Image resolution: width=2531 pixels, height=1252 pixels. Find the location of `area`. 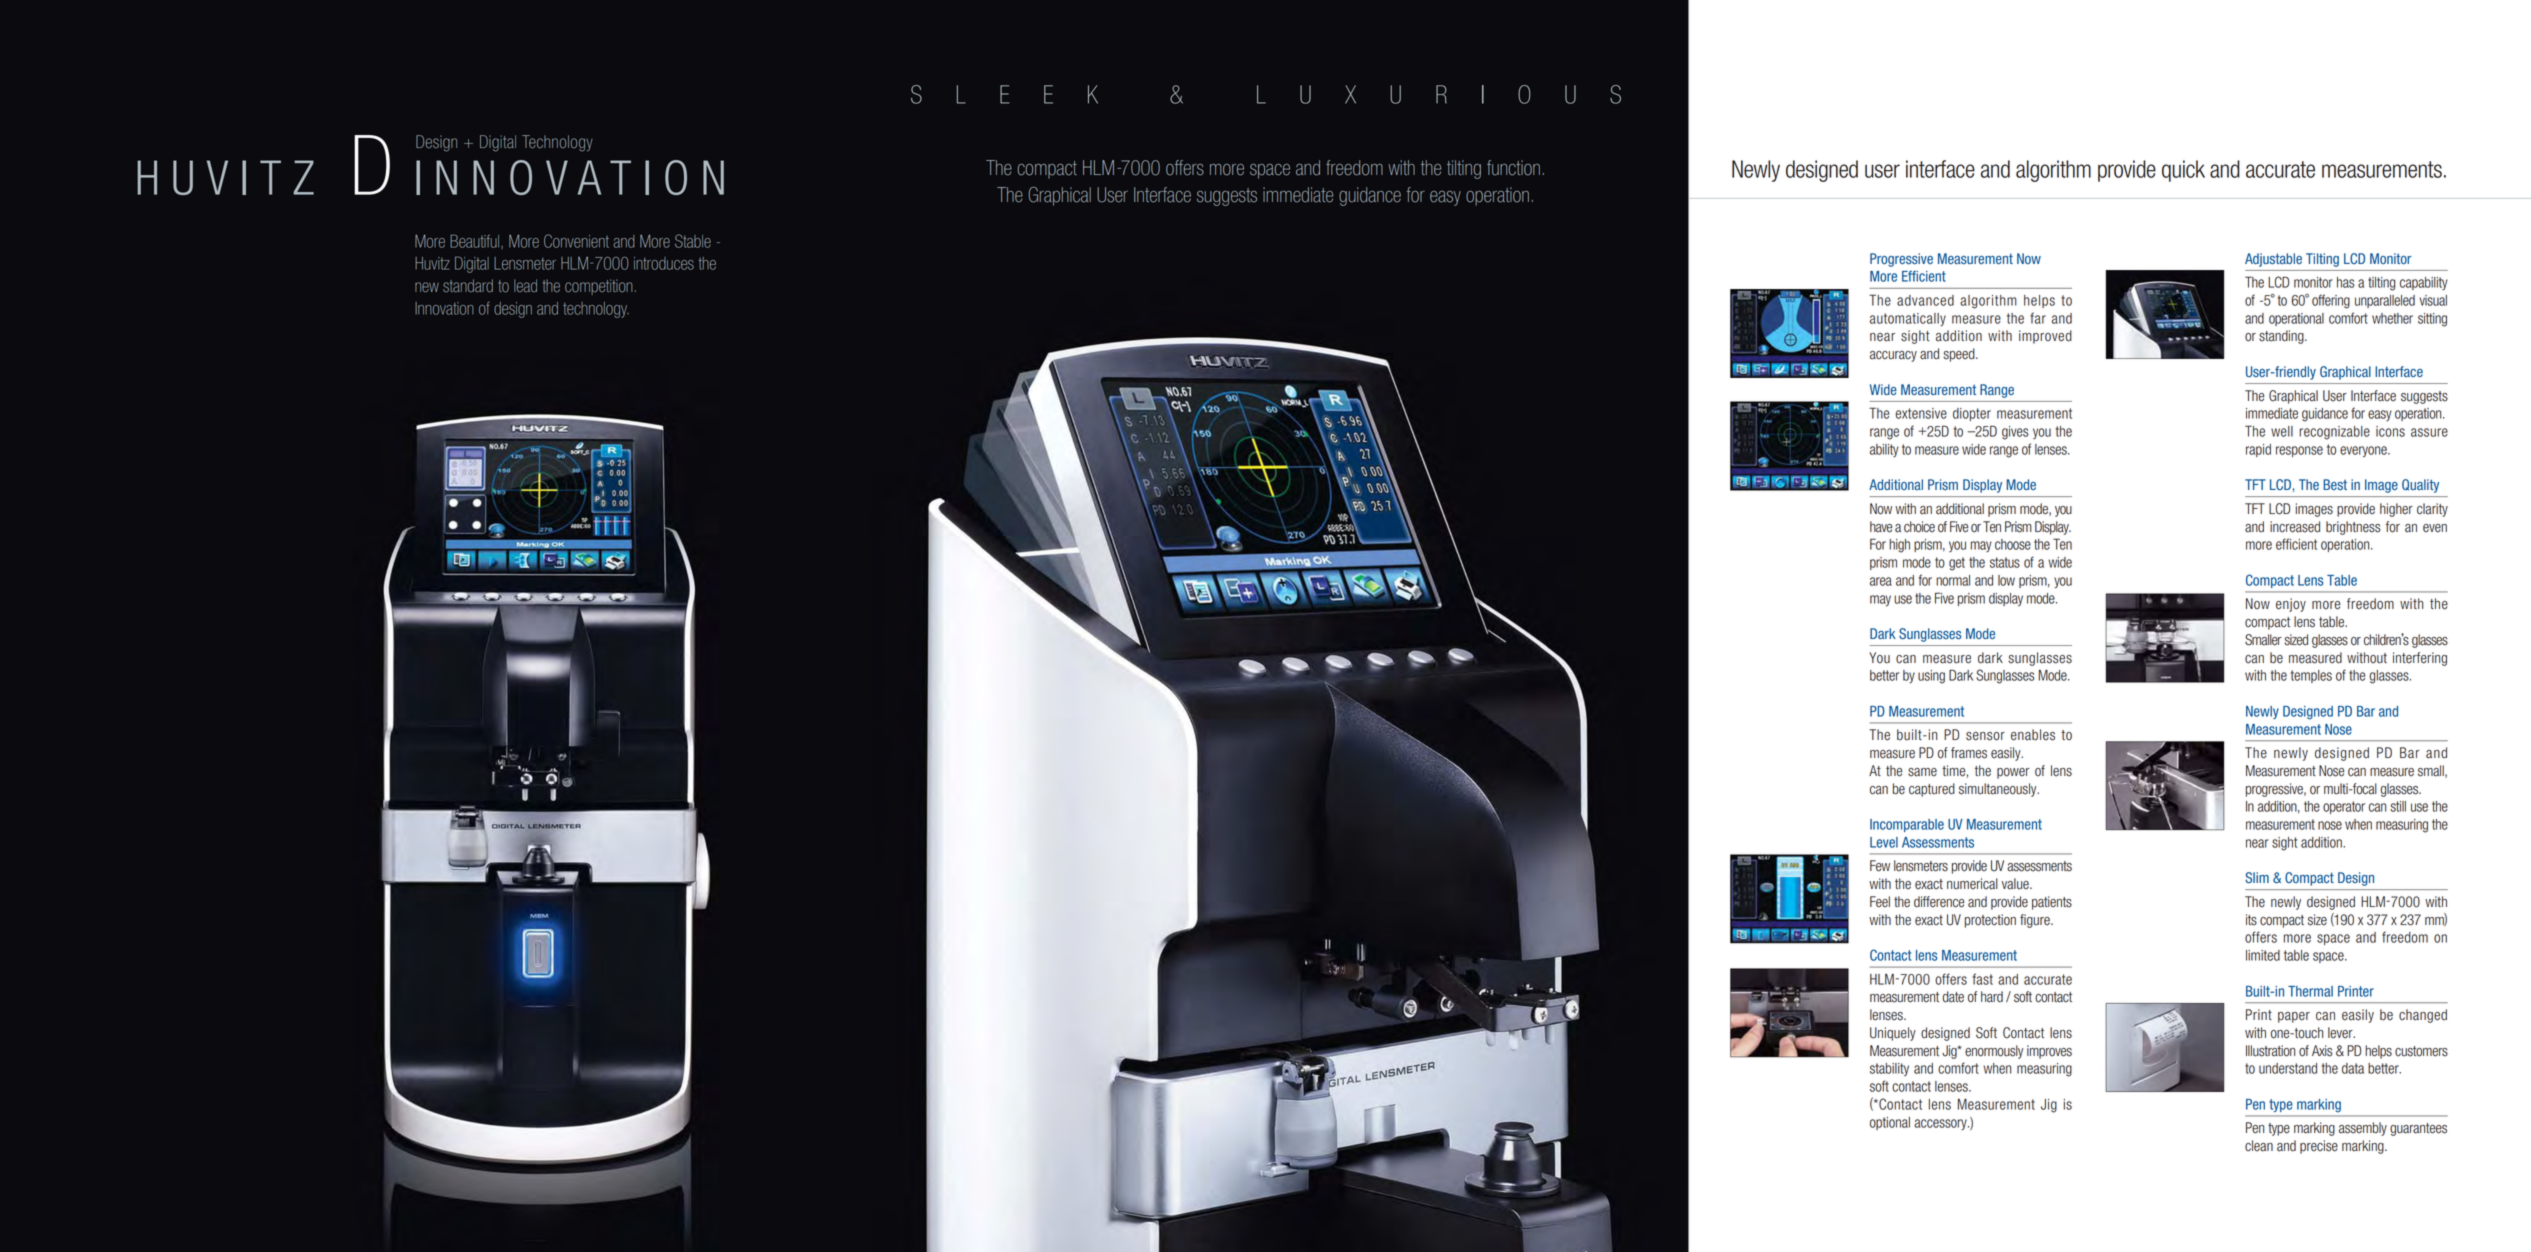

area is located at coordinates (1881, 581).
